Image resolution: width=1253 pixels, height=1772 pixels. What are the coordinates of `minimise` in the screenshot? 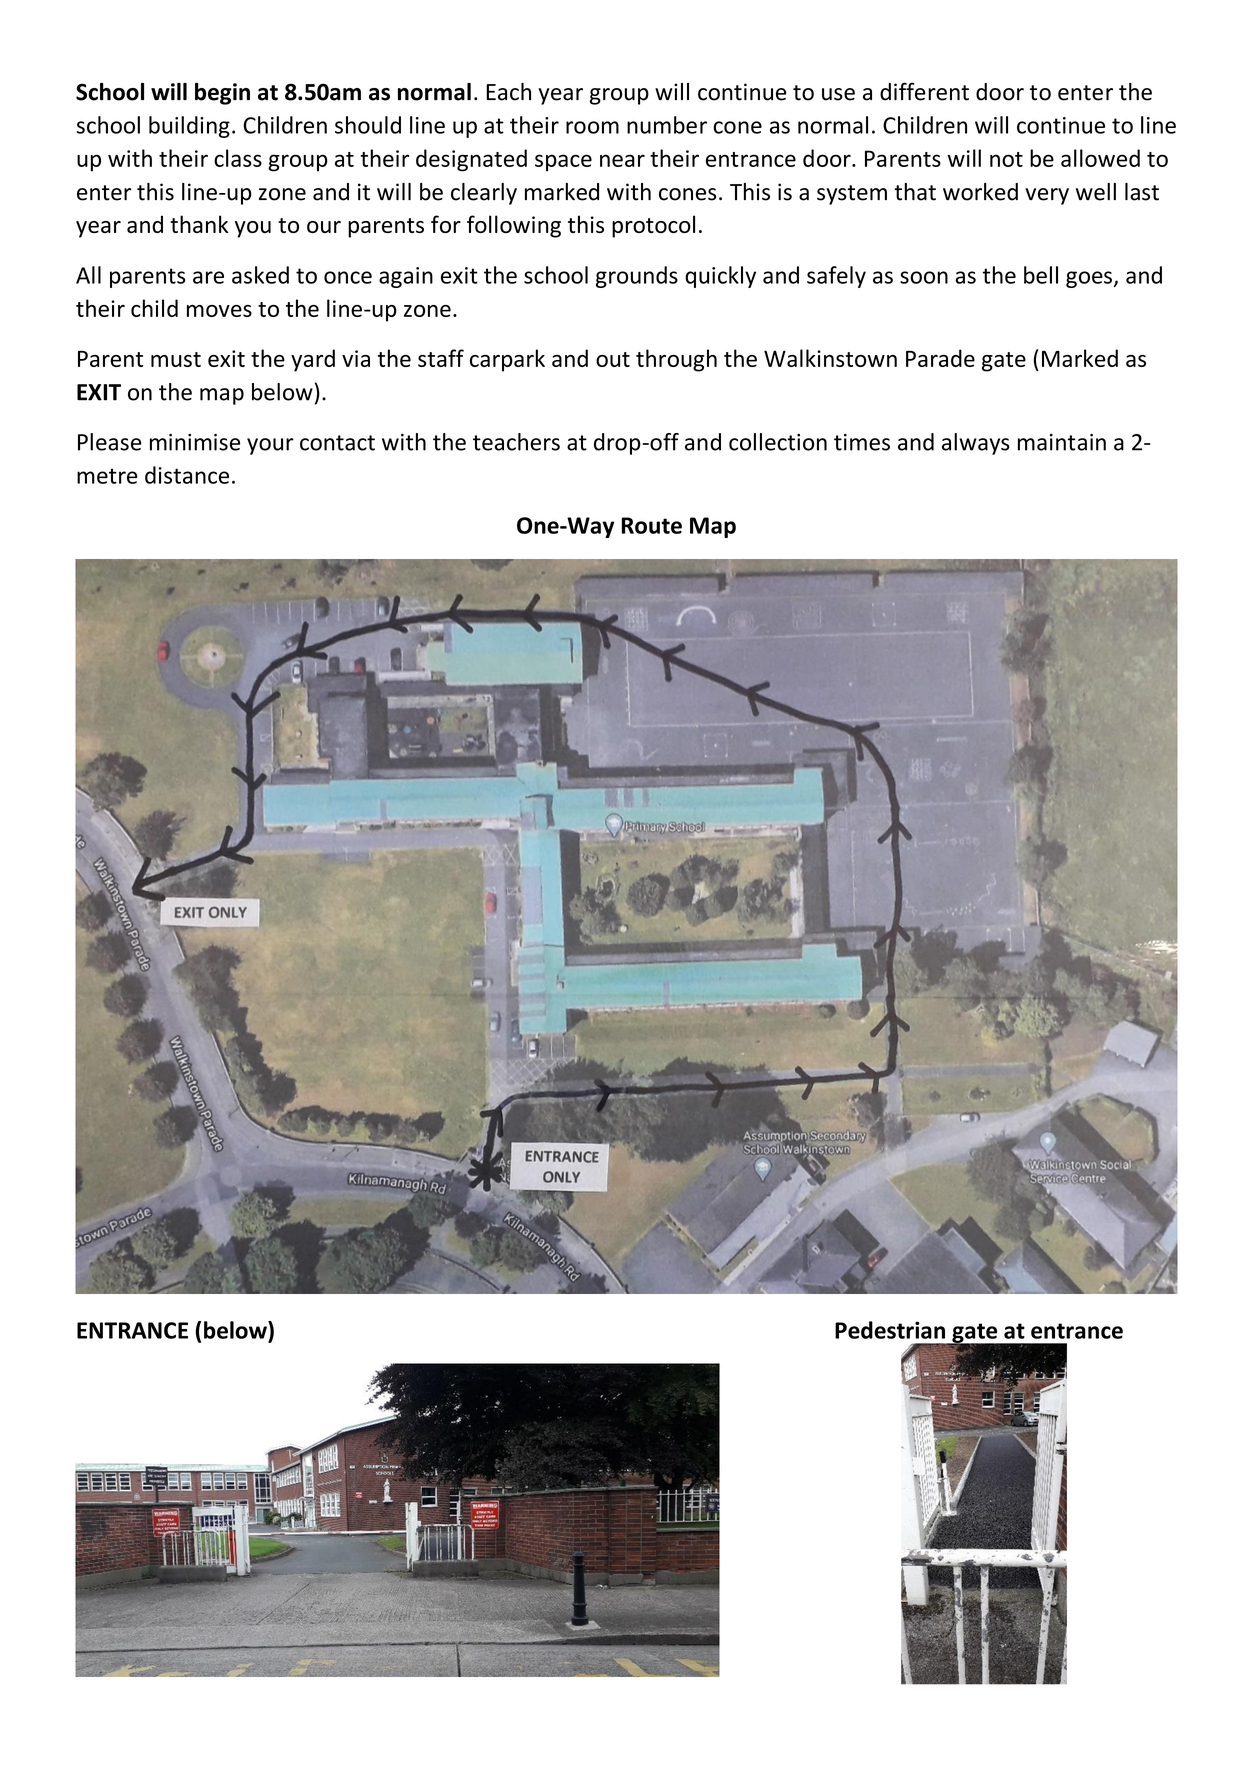 It's located at (195, 442).
